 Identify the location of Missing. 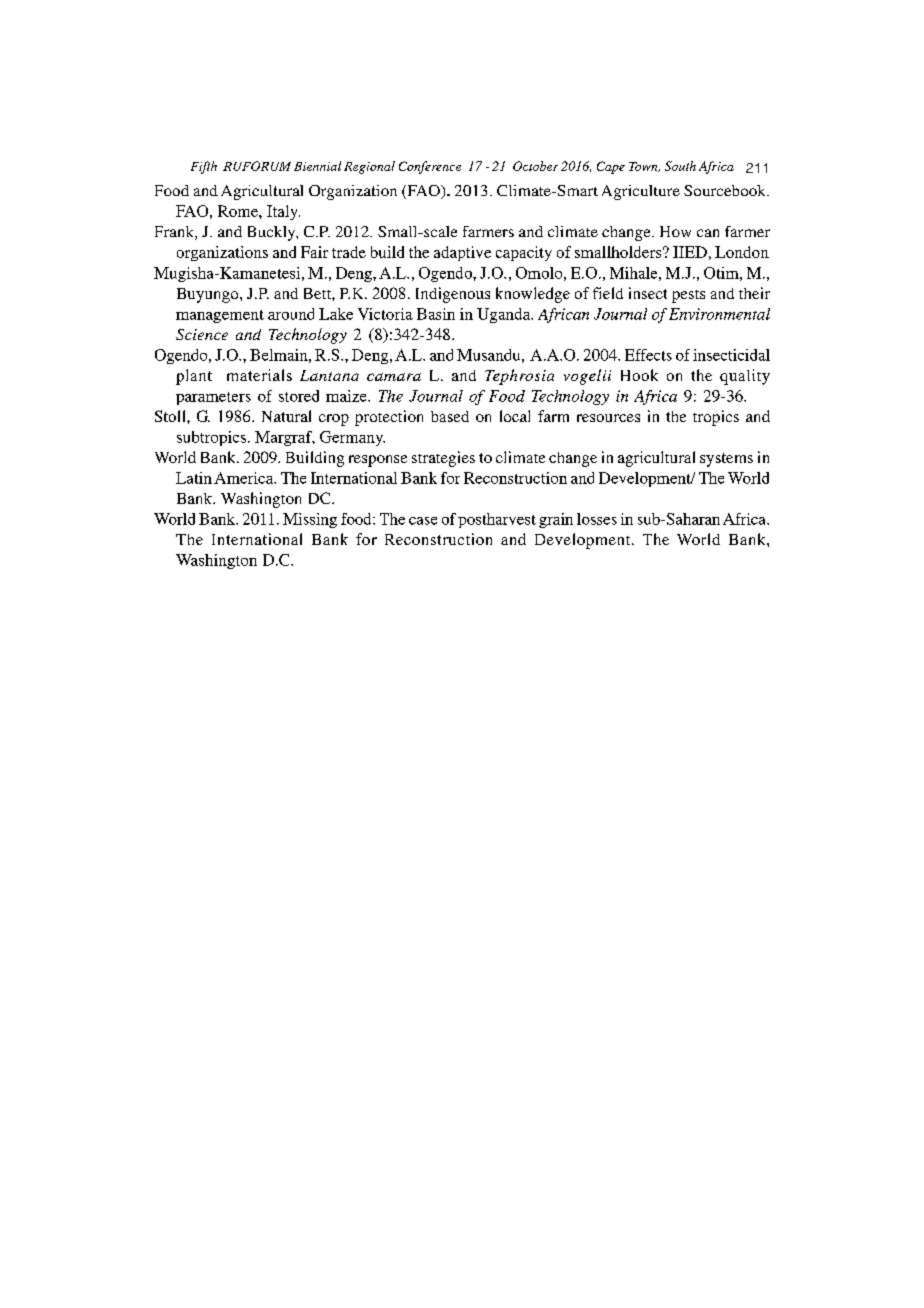
(310, 520).
